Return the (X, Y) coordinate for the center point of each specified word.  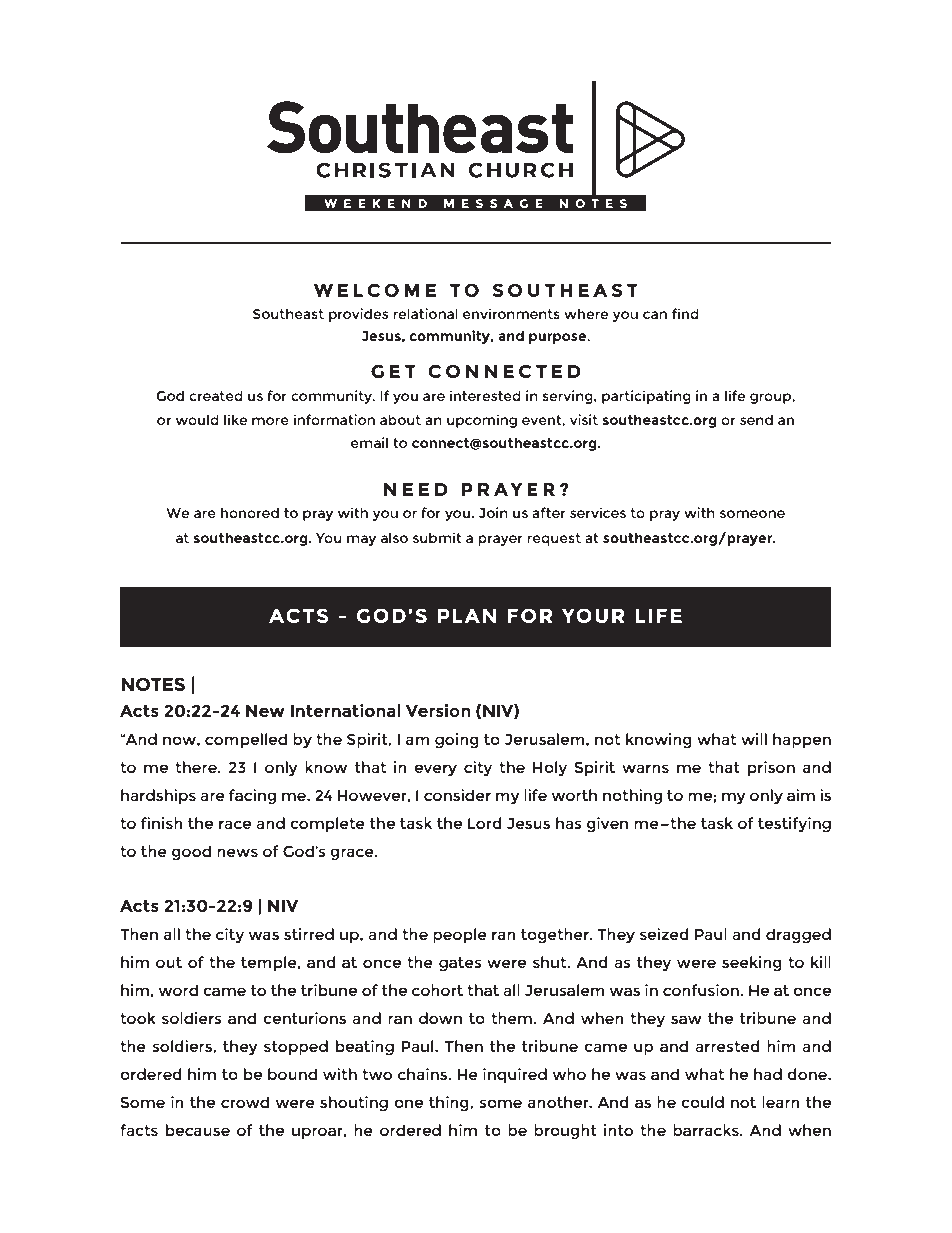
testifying (794, 825)
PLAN (467, 616)
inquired (515, 1075)
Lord (485, 823)
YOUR (593, 615)
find (685, 313)
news (237, 852)
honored (250, 512)
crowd (245, 1102)
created (216, 395)
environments (511, 313)
